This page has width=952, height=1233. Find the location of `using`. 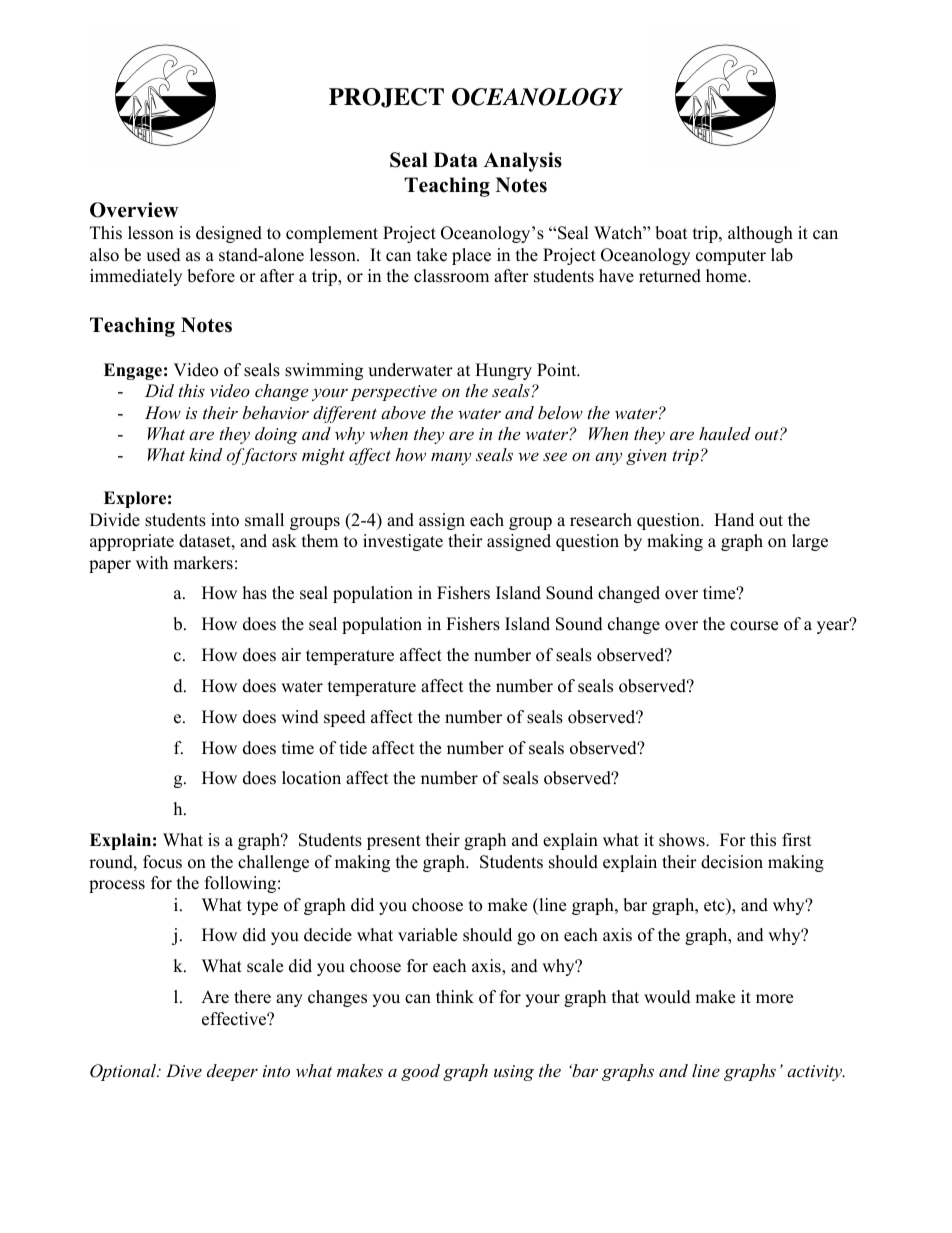

using is located at coordinates (514, 1073).
